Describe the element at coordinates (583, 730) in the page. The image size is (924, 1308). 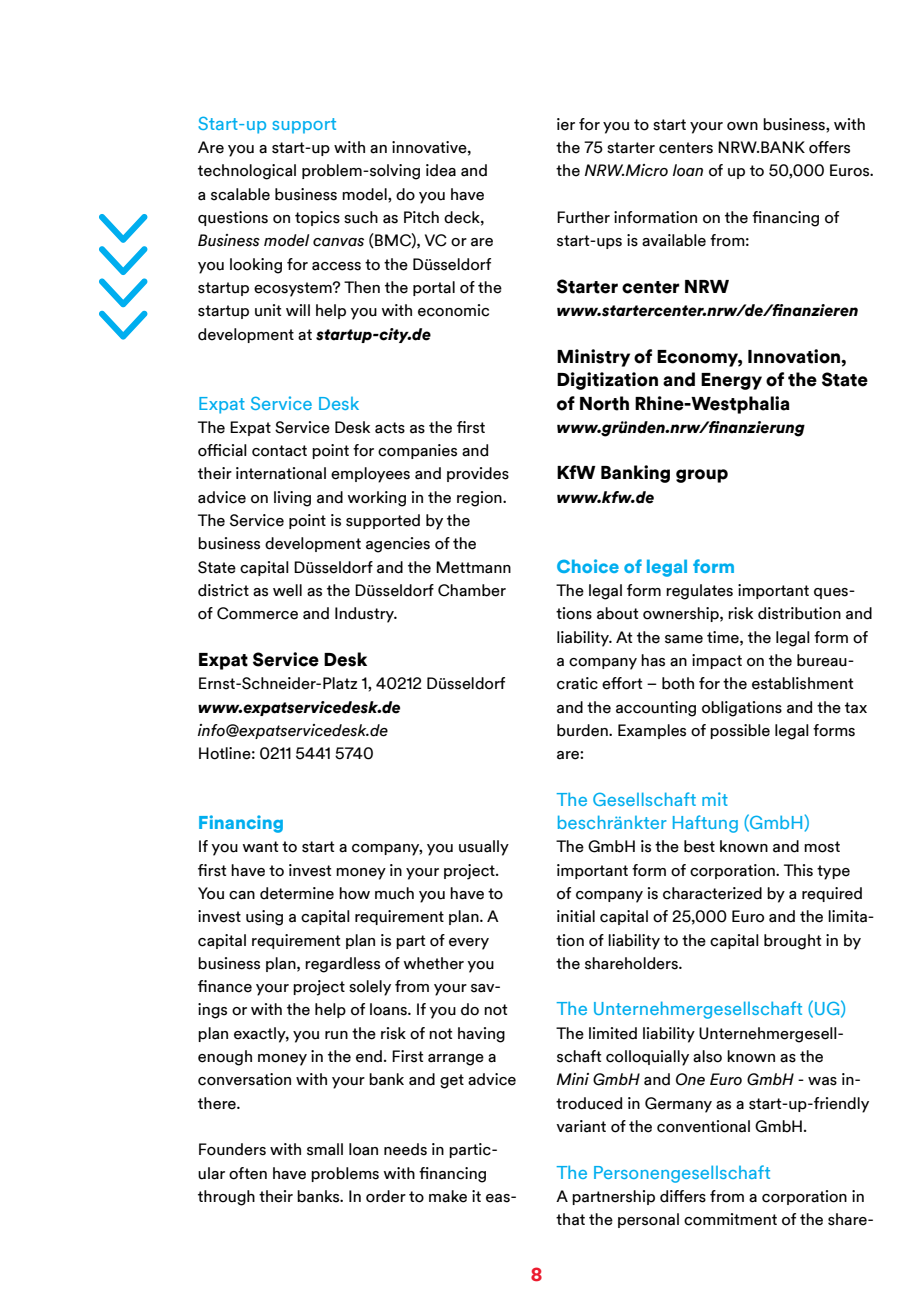
I see `burden` at that location.
